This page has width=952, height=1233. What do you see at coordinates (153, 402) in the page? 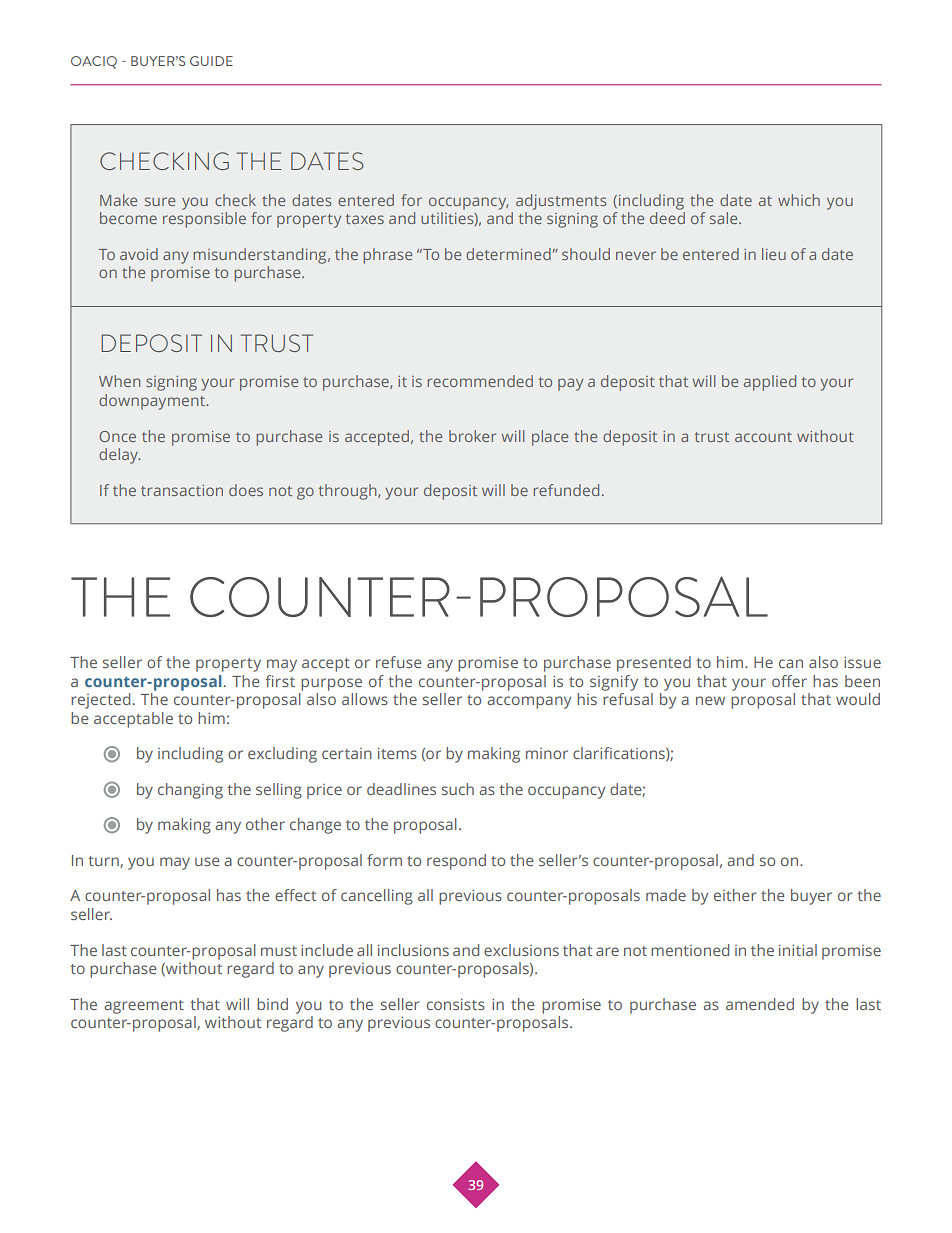
I see `downpayment` at bounding box center [153, 402].
